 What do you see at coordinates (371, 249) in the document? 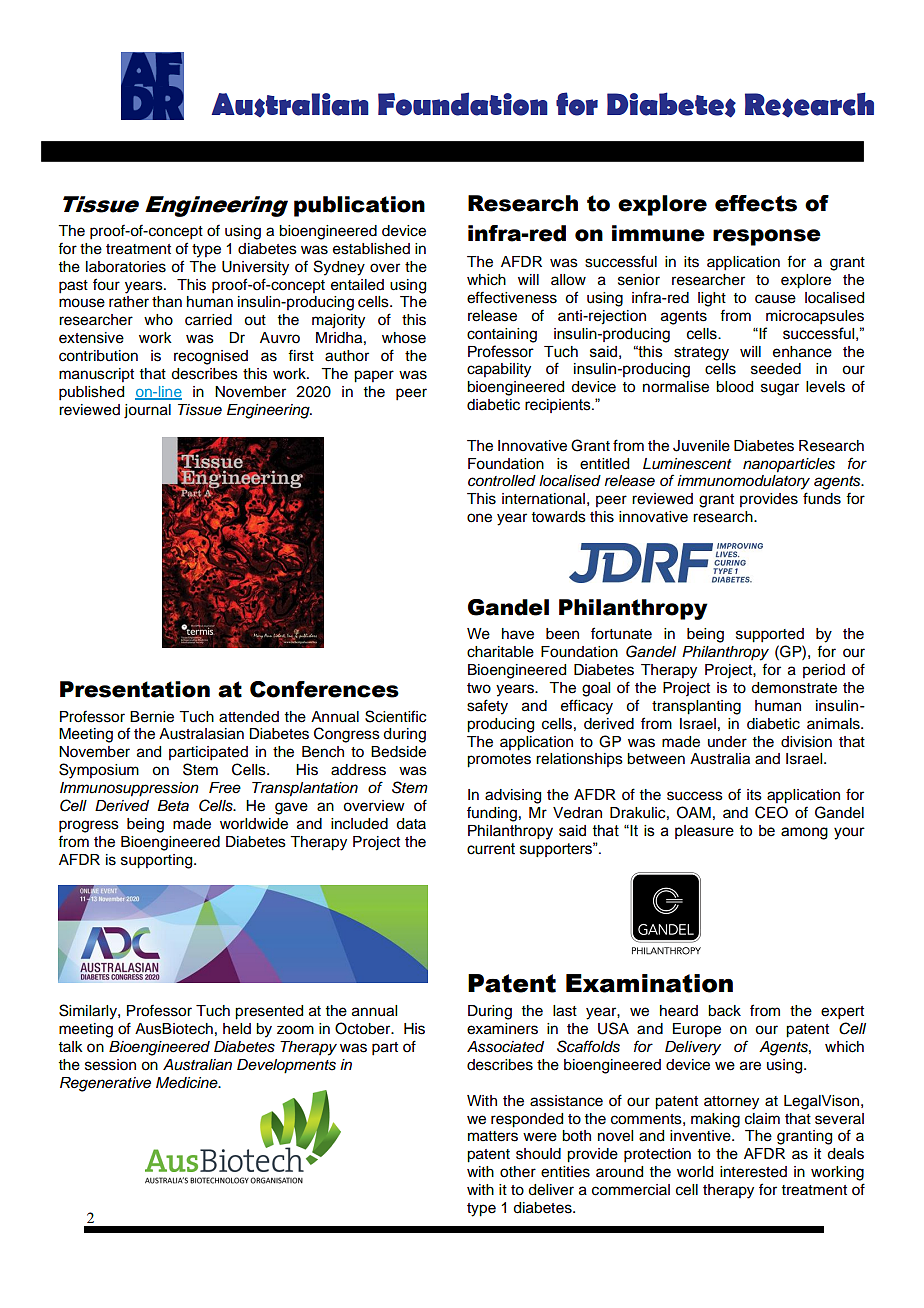
I see `established` at bounding box center [371, 249].
